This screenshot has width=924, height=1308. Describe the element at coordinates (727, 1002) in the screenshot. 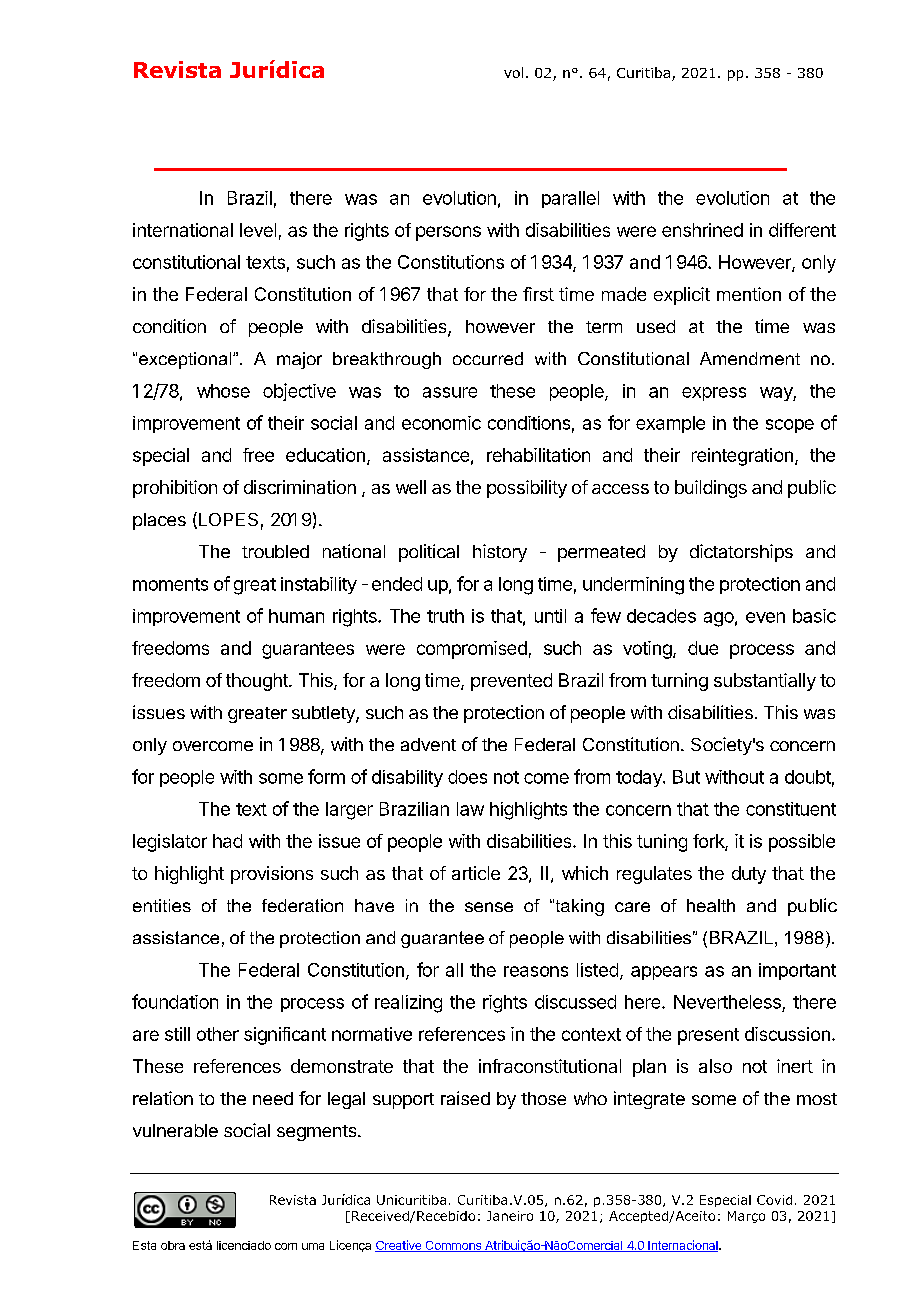

I see `Nevertheless` at that location.
